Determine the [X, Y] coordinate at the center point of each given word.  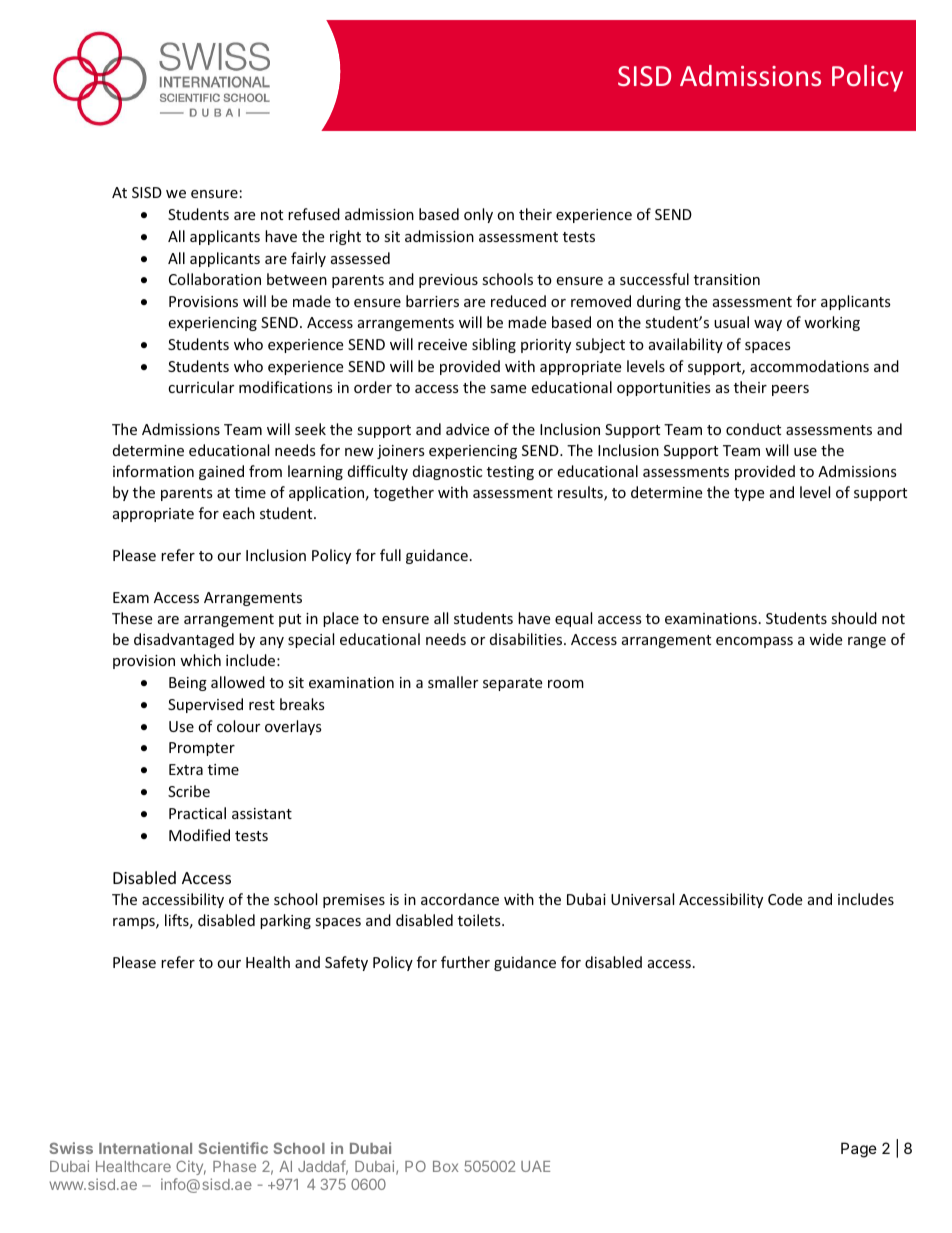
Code [785, 899]
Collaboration [215, 279]
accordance [460, 899]
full [390, 555]
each [239, 513]
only [478, 215]
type [749, 494]
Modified [199, 835]
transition [727, 279]
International [145, 1148]
